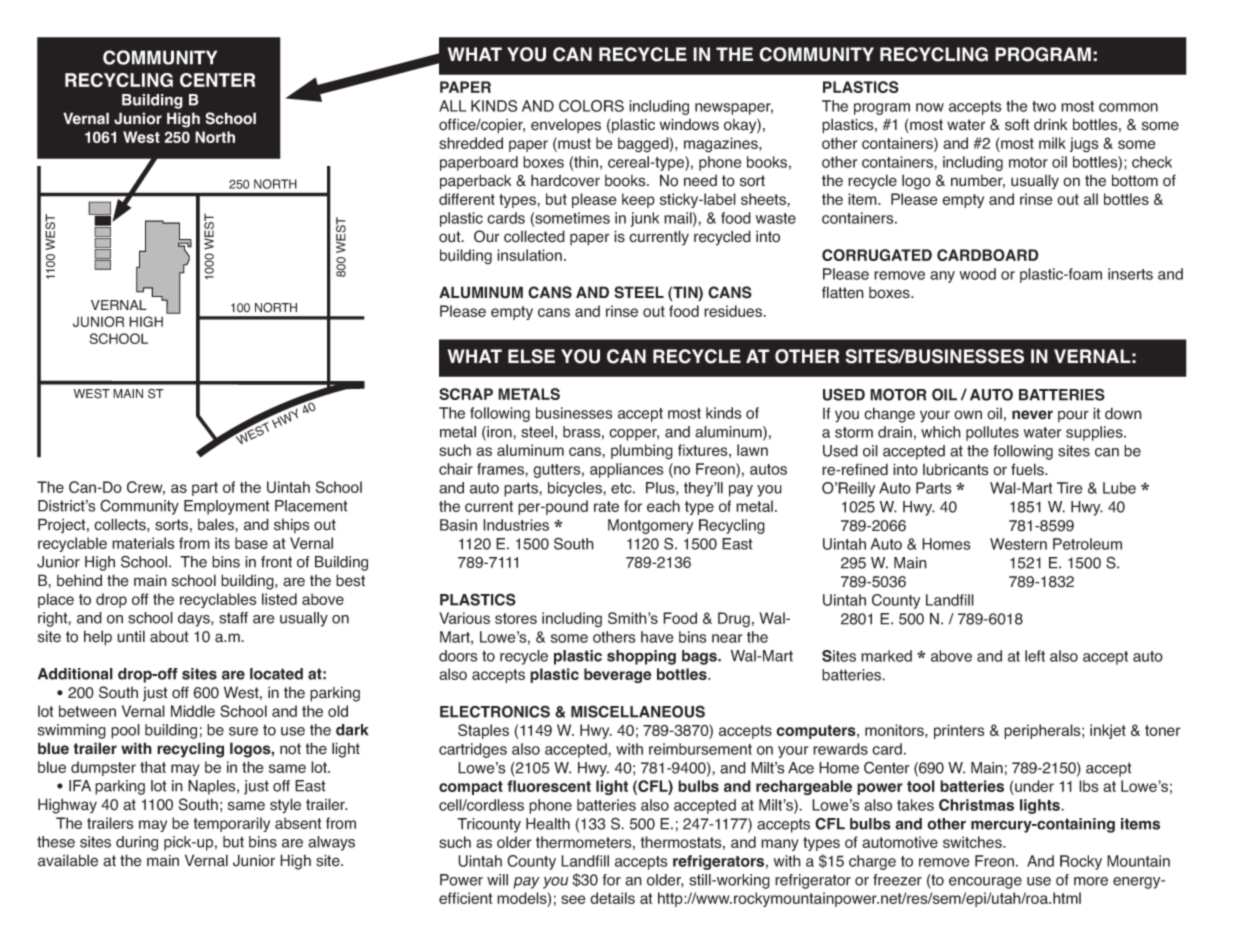 Image resolution: width=1233 pixels, height=952 pixels. Describe the element at coordinates (471, 143) in the screenshot. I see `shredded` at that location.
